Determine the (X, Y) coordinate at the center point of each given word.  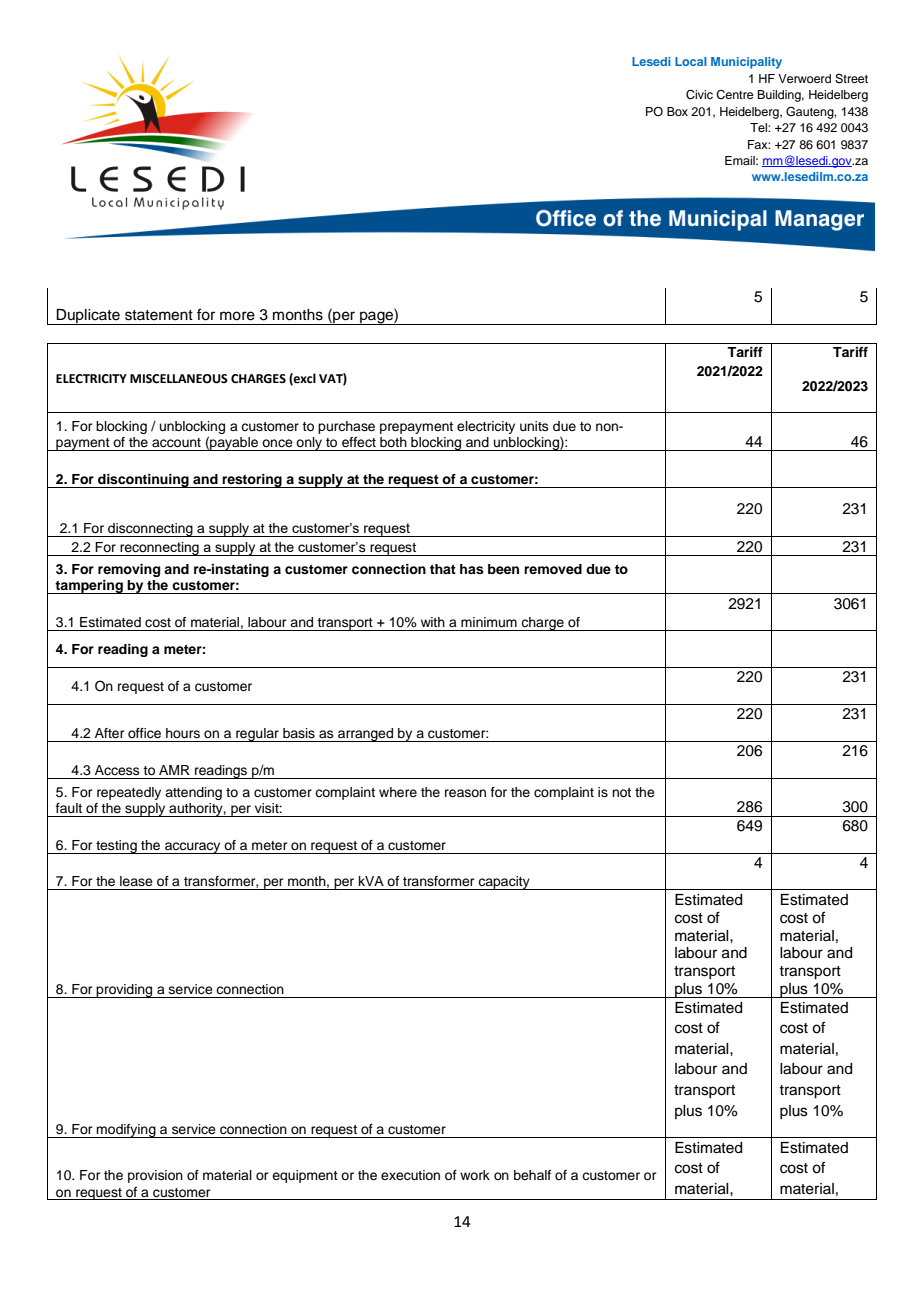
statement (159, 315)
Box (677, 111)
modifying (126, 1131)
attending (193, 793)
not (621, 792)
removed (553, 569)
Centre (734, 95)
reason (465, 793)
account (176, 443)
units (534, 426)
